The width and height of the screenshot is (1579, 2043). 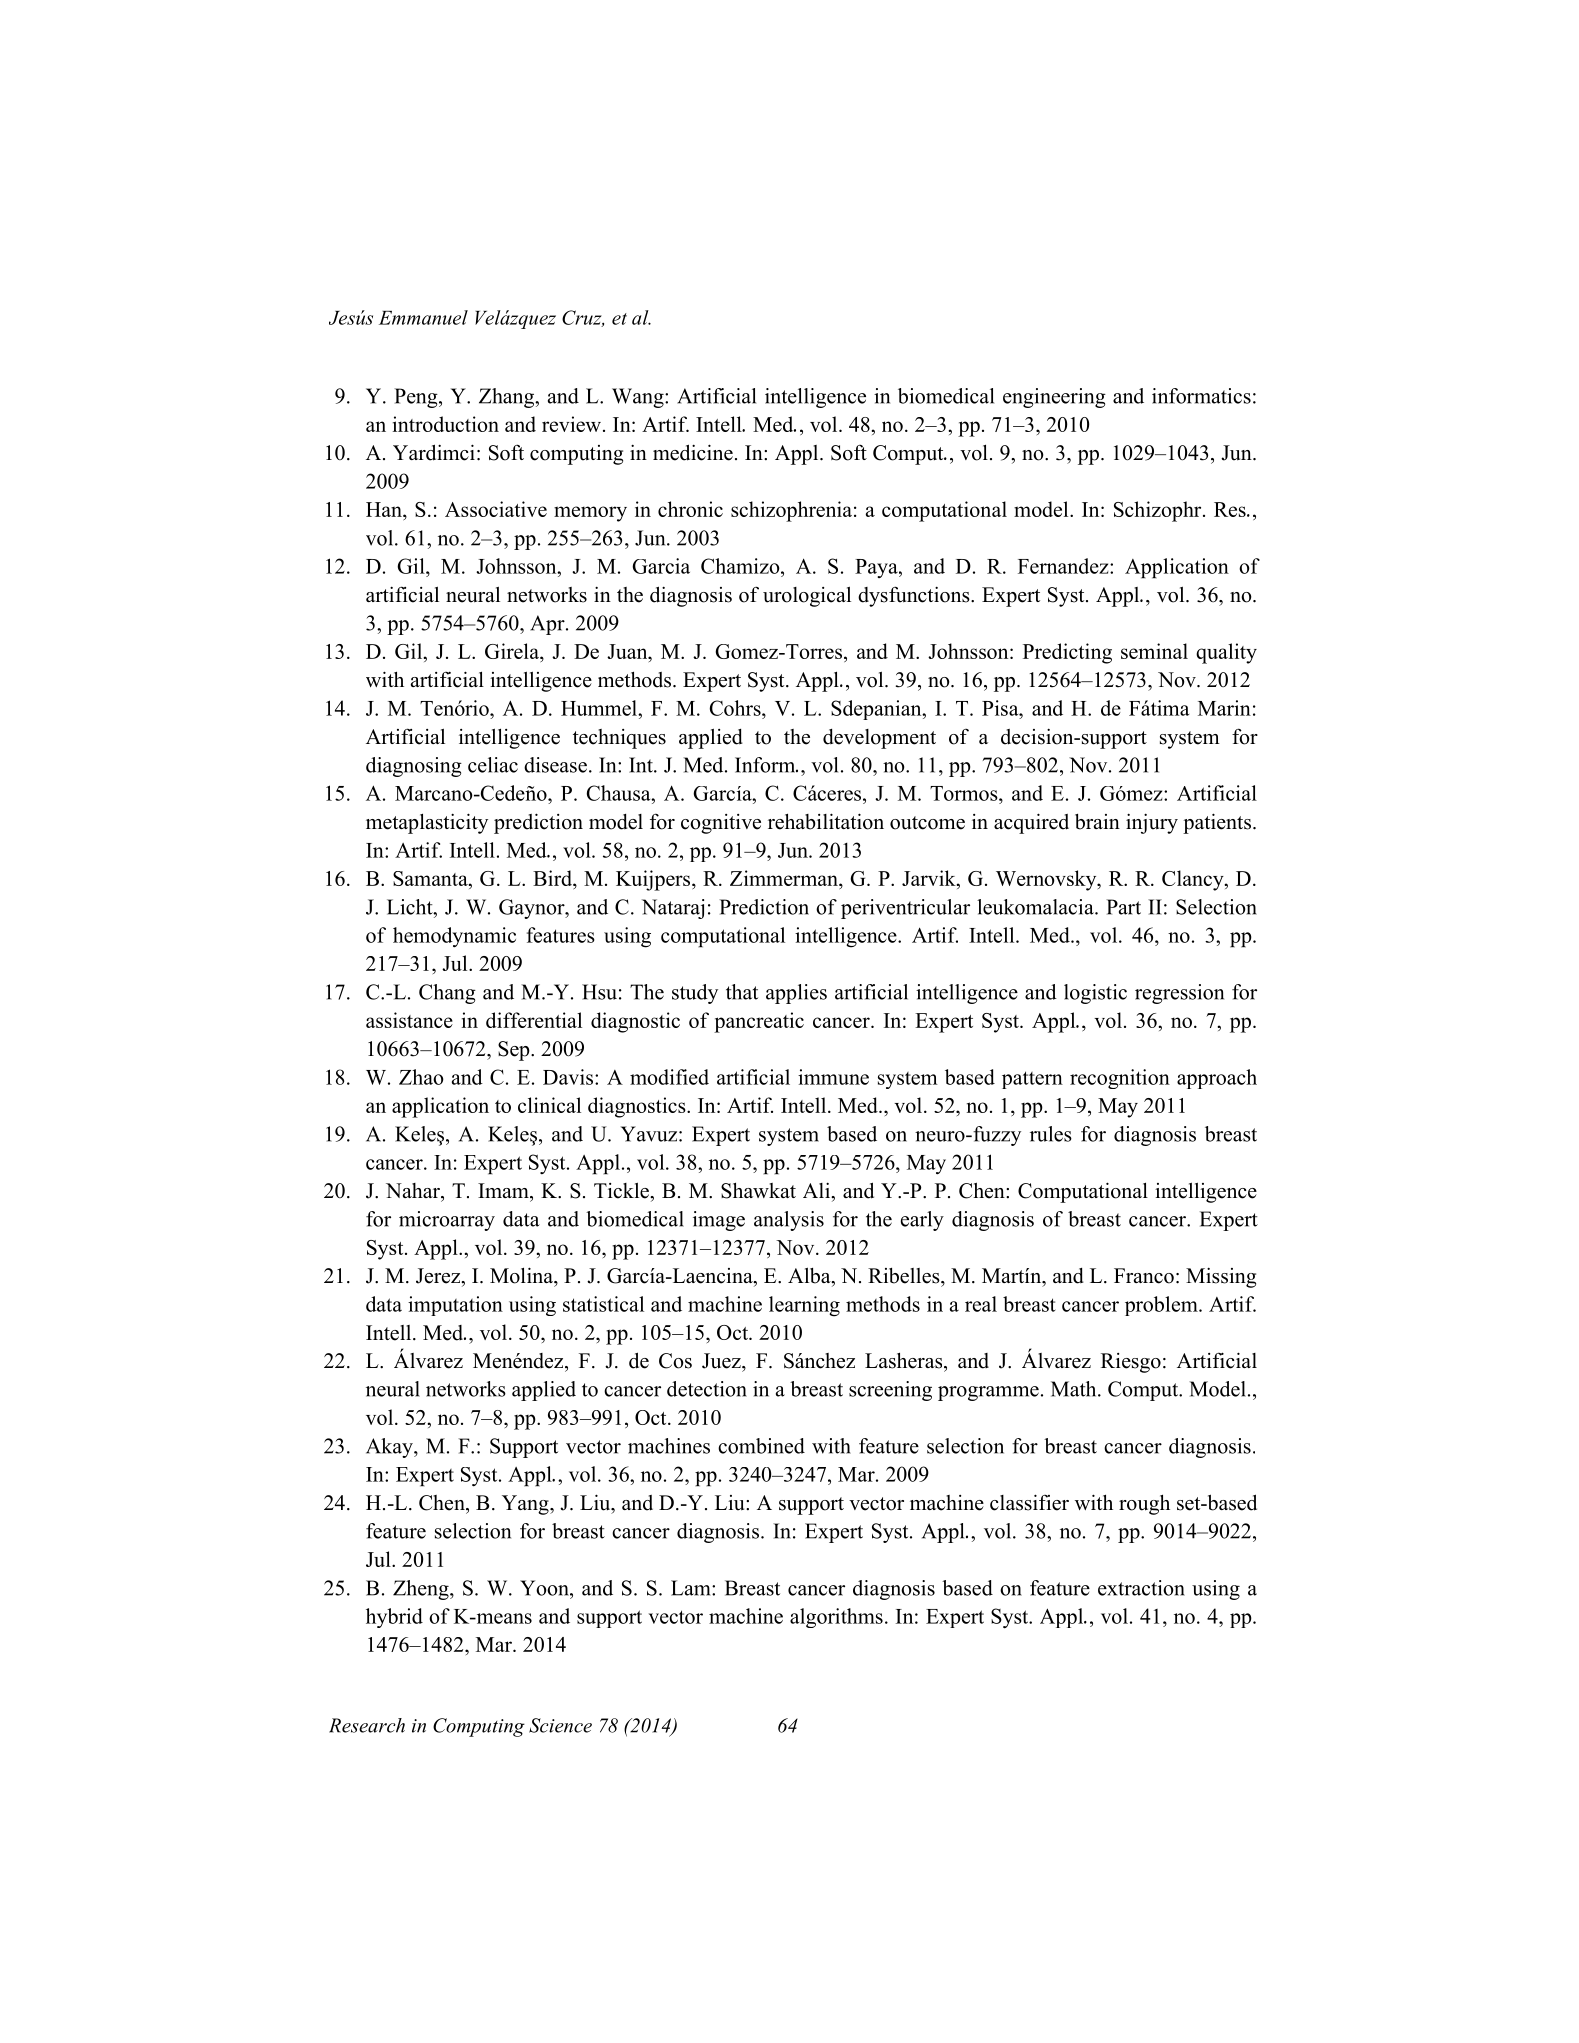 What do you see at coordinates (879, 739) in the screenshot?
I see `development` at bounding box center [879, 739].
